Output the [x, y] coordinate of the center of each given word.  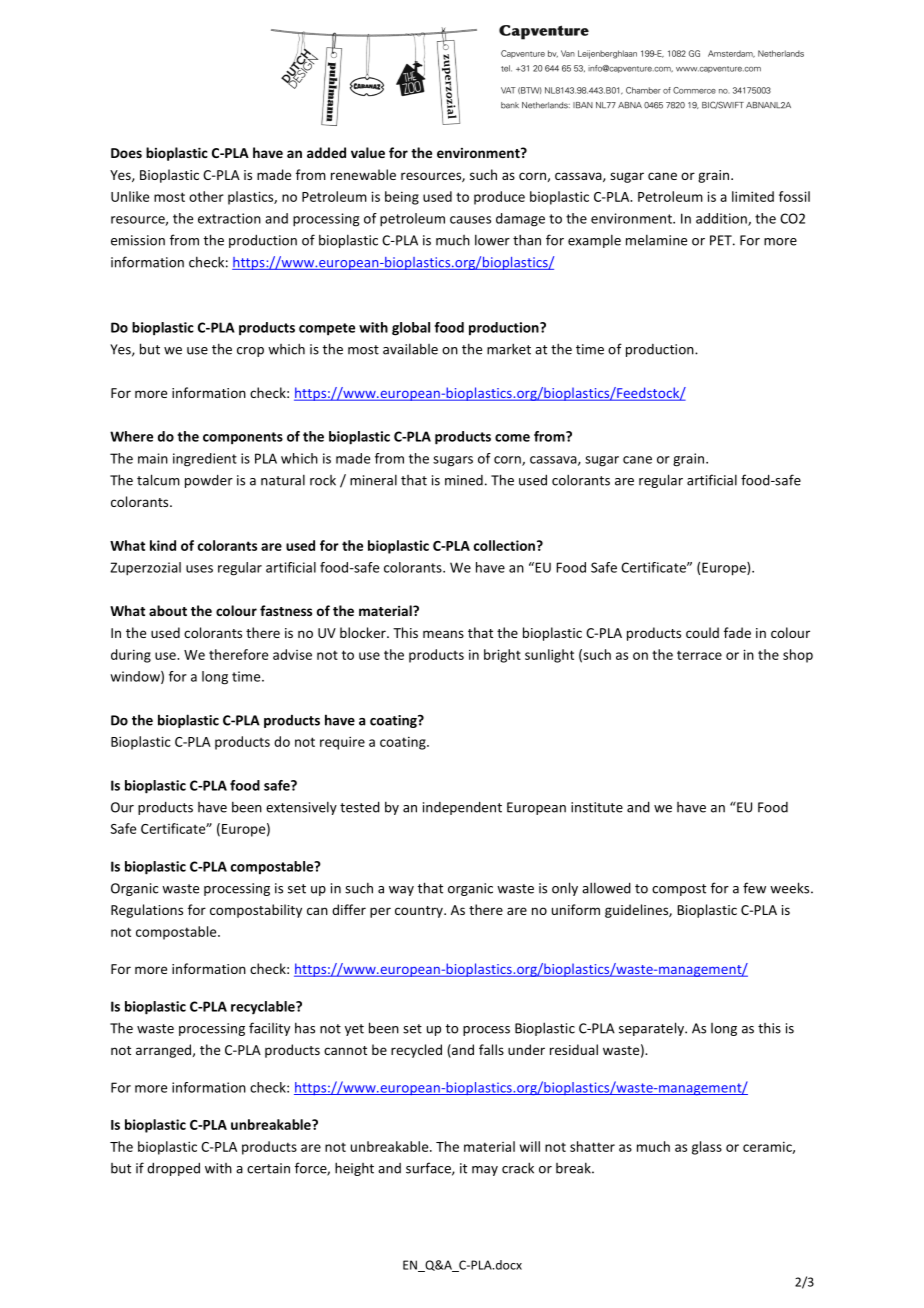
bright [502, 656]
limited [753, 196]
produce [499, 198]
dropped [173, 1169]
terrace [699, 655]
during [131, 656]
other [206, 196]
